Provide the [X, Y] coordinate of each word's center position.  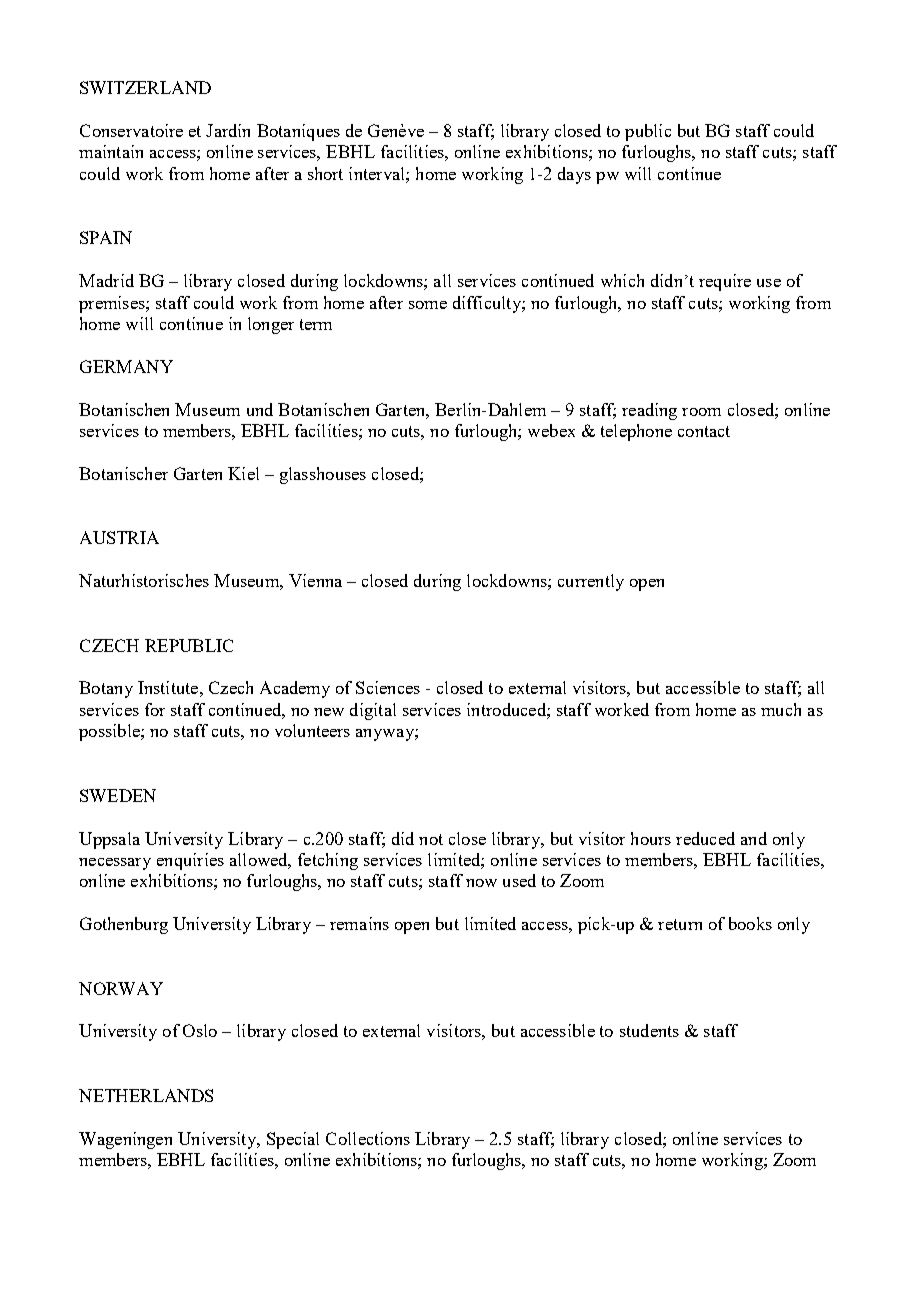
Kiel [243, 473]
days [574, 175]
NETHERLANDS [146, 1095]
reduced [705, 838]
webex [551, 430]
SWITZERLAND [145, 87]
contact [704, 431]
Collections [368, 1138]
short [325, 173]
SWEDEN [118, 795]
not [431, 839]
